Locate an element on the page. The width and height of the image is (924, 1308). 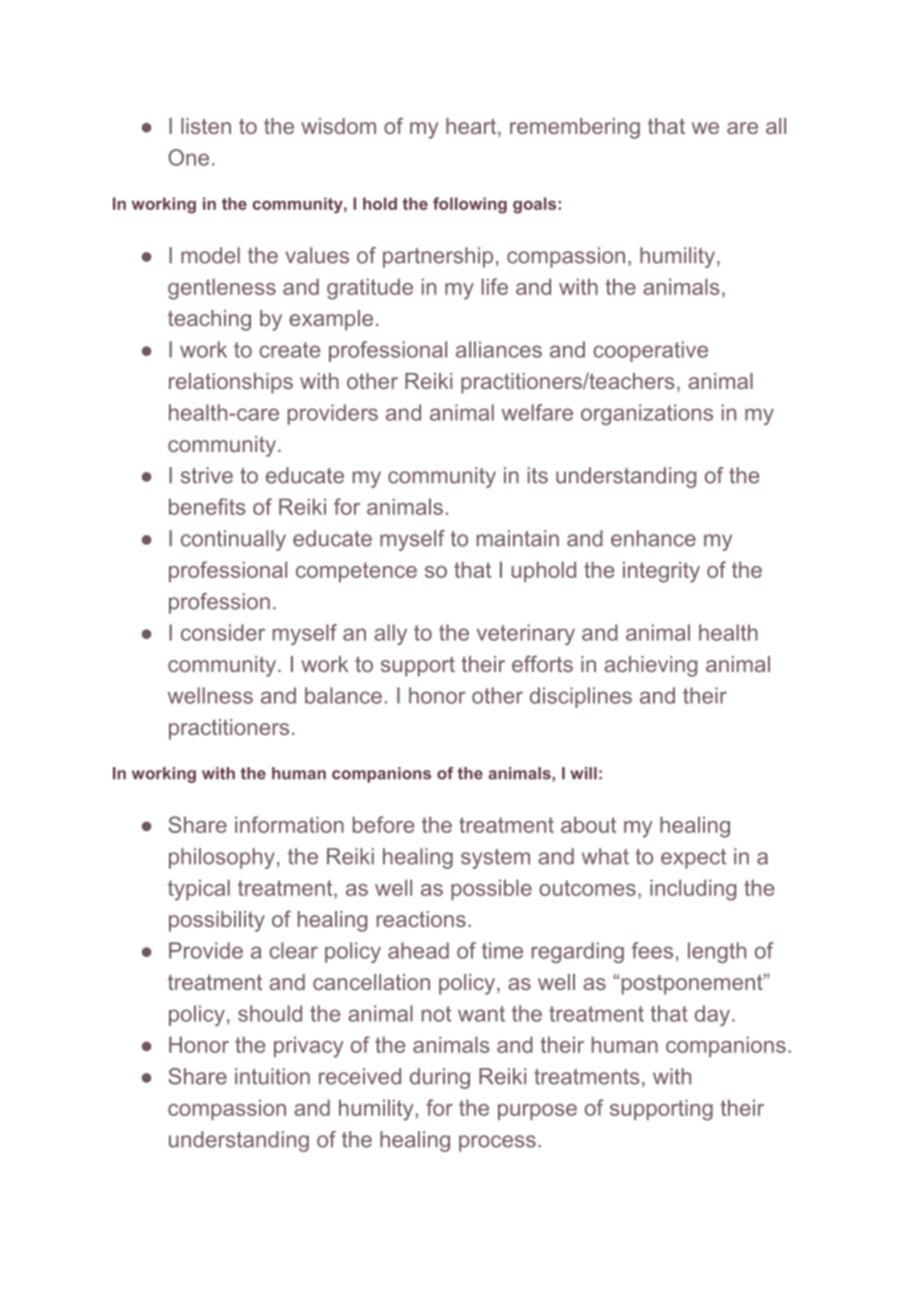
veterinary is located at coordinates (526, 634).
